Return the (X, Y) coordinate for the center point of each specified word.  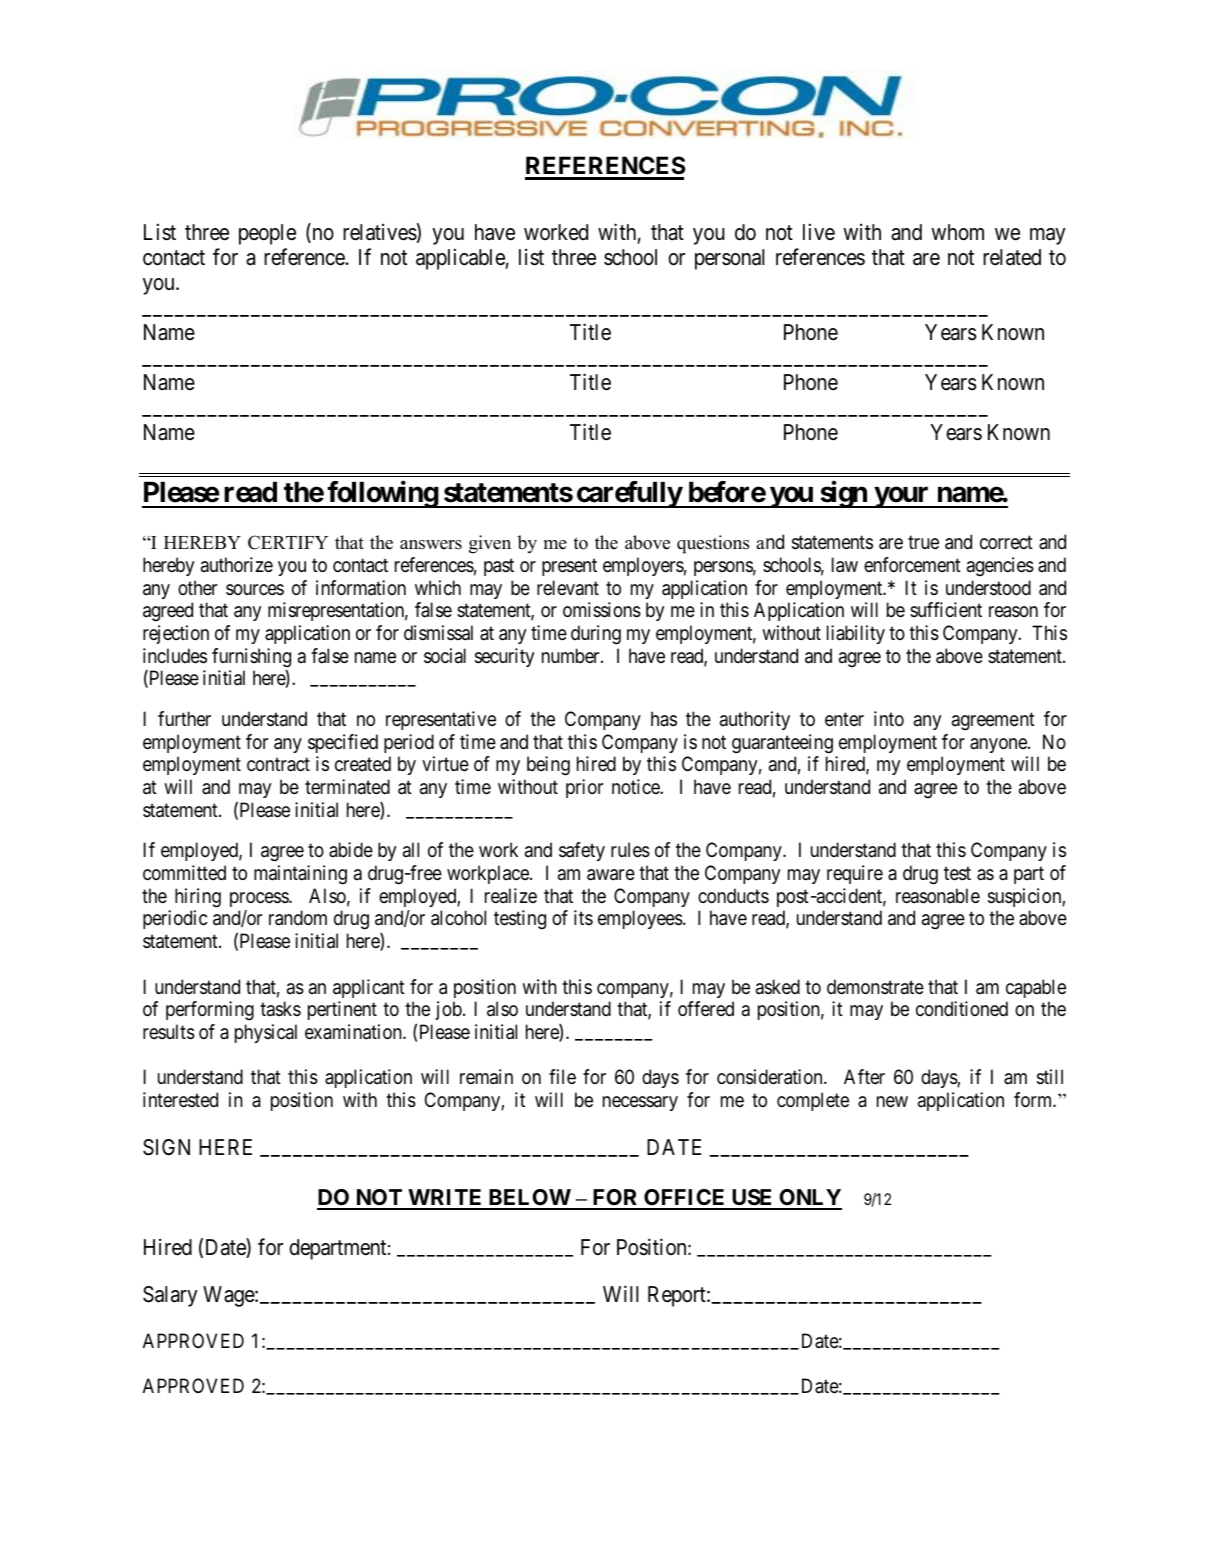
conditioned (962, 1008)
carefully (628, 494)
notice (636, 786)
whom (957, 232)
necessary (640, 1103)
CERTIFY (288, 542)
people (267, 234)
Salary (170, 1296)
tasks (280, 1009)
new (892, 1101)
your (902, 497)
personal (729, 259)
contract (278, 765)
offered (706, 1008)
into (889, 718)
